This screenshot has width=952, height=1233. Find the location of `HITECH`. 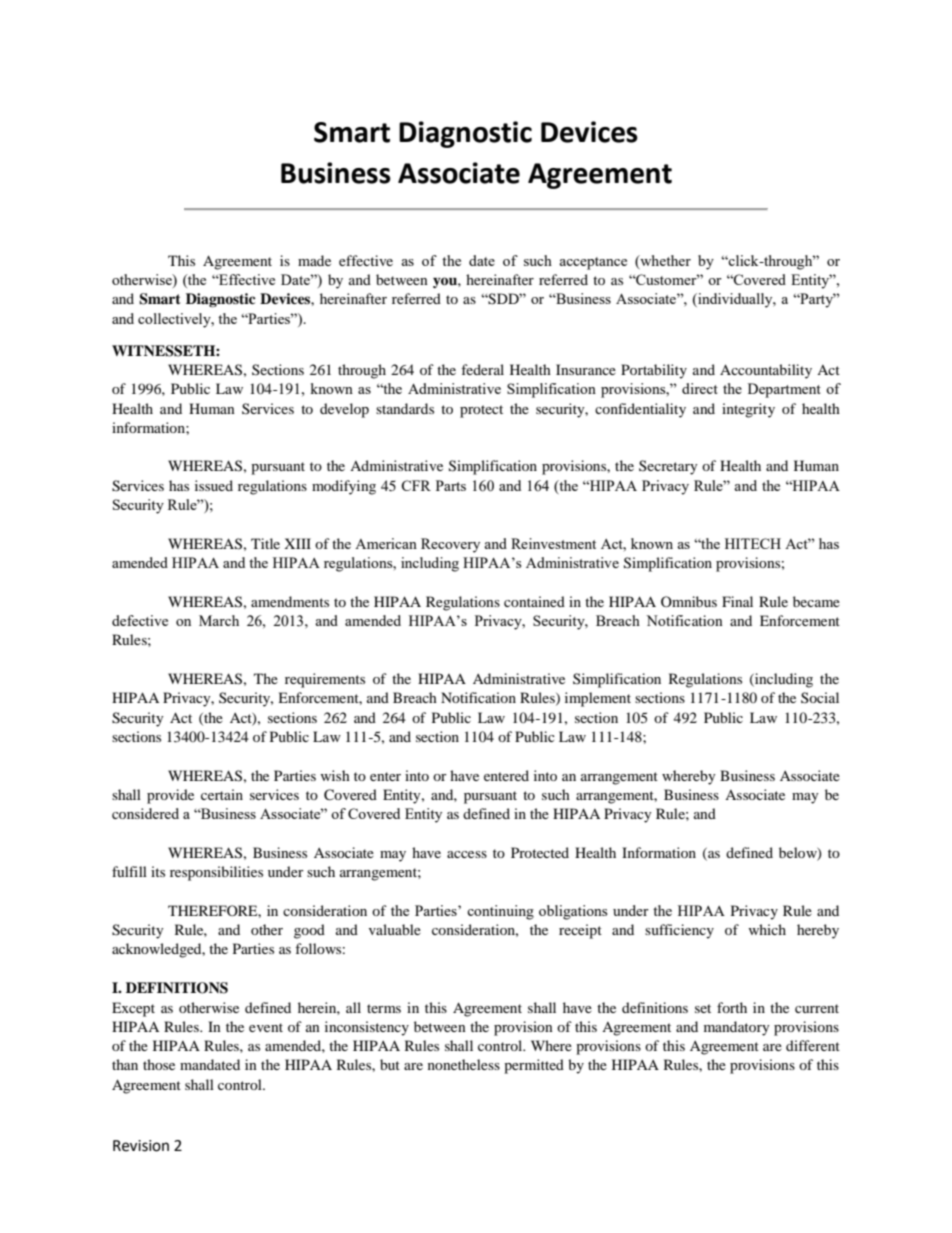

HITECH is located at coordinates (753, 543).
